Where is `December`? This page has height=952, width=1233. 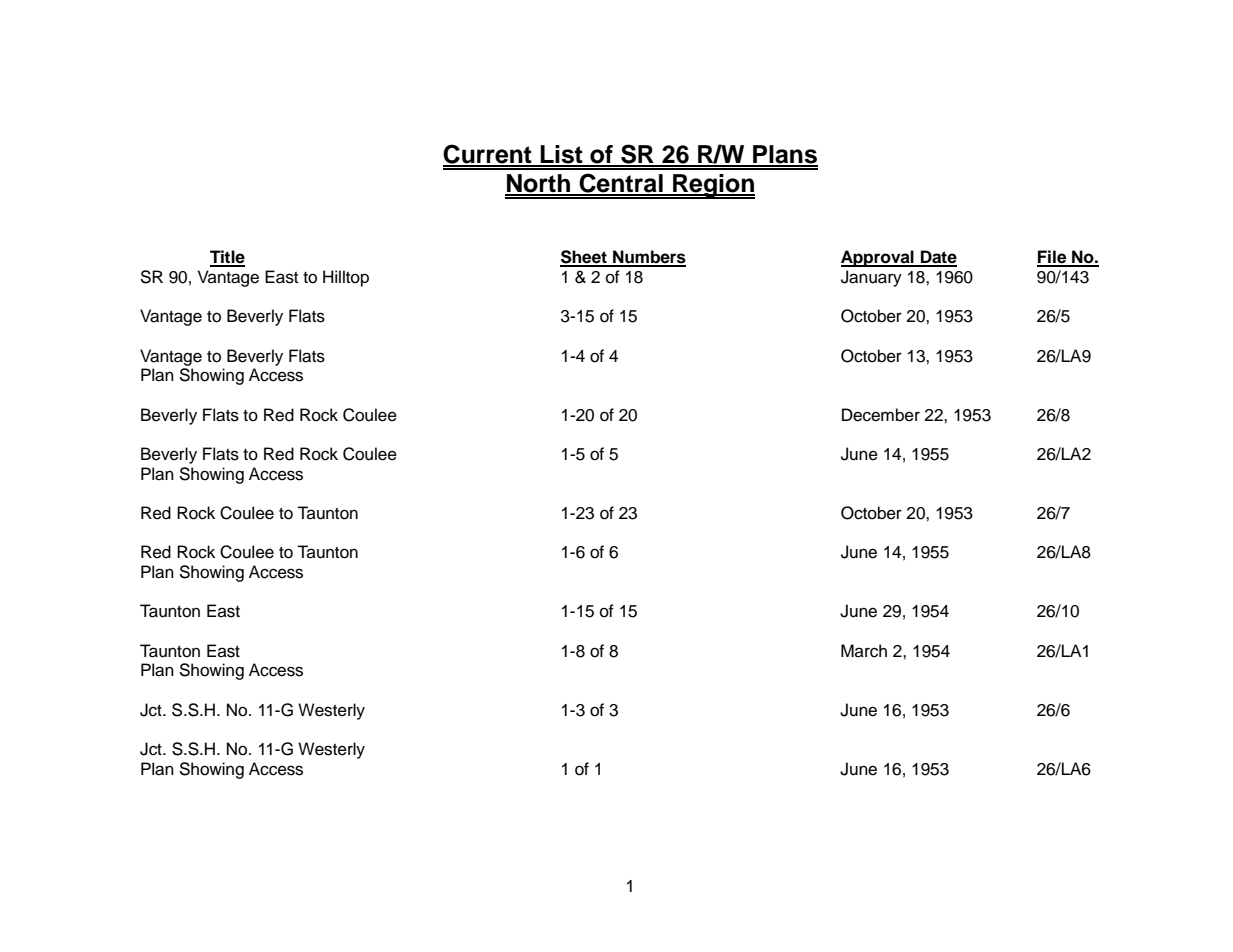 December is located at coordinates (881, 415).
